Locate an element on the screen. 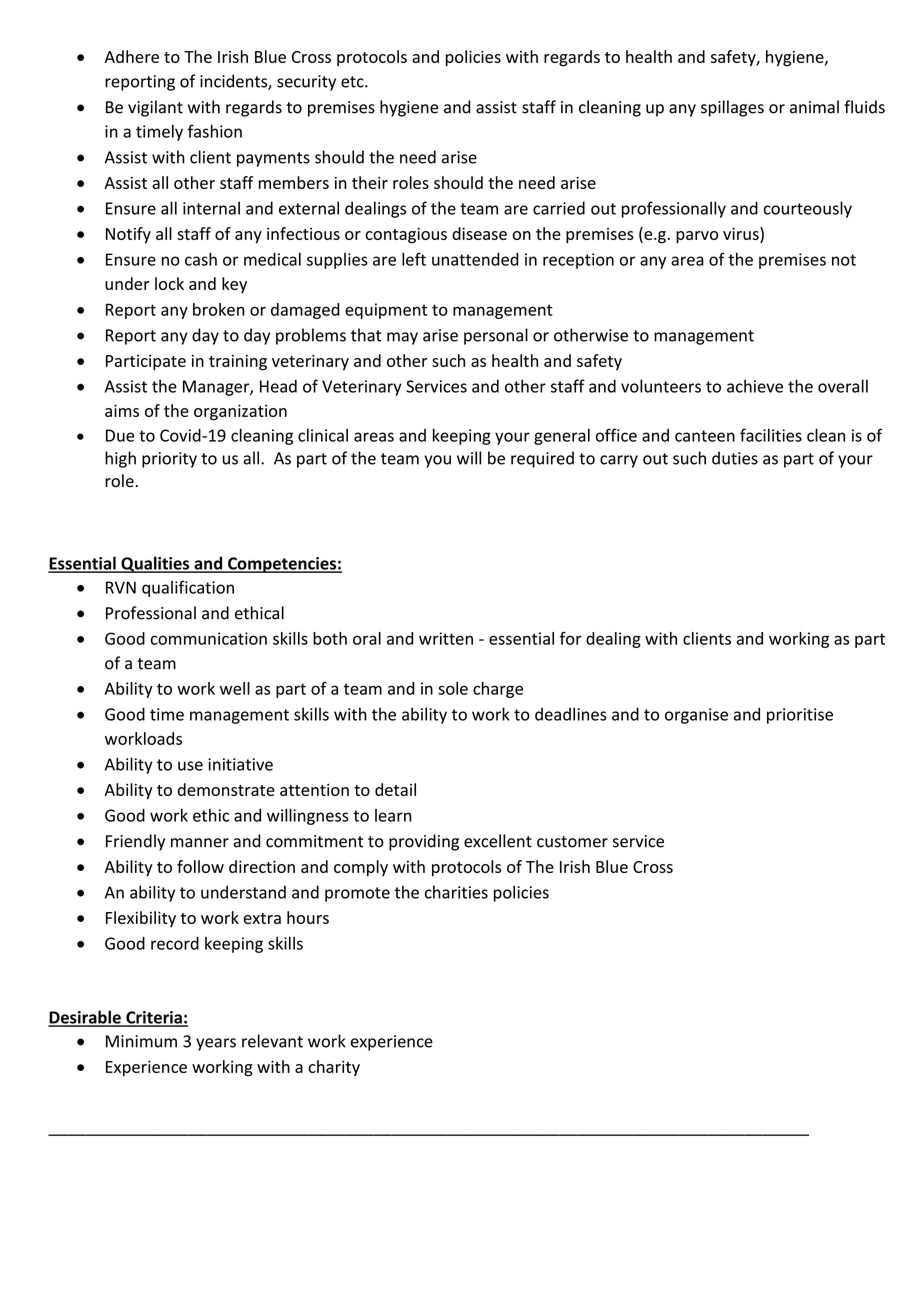 The width and height of the screenshot is (924, 1309). written is located at coordinates (446, 638).
